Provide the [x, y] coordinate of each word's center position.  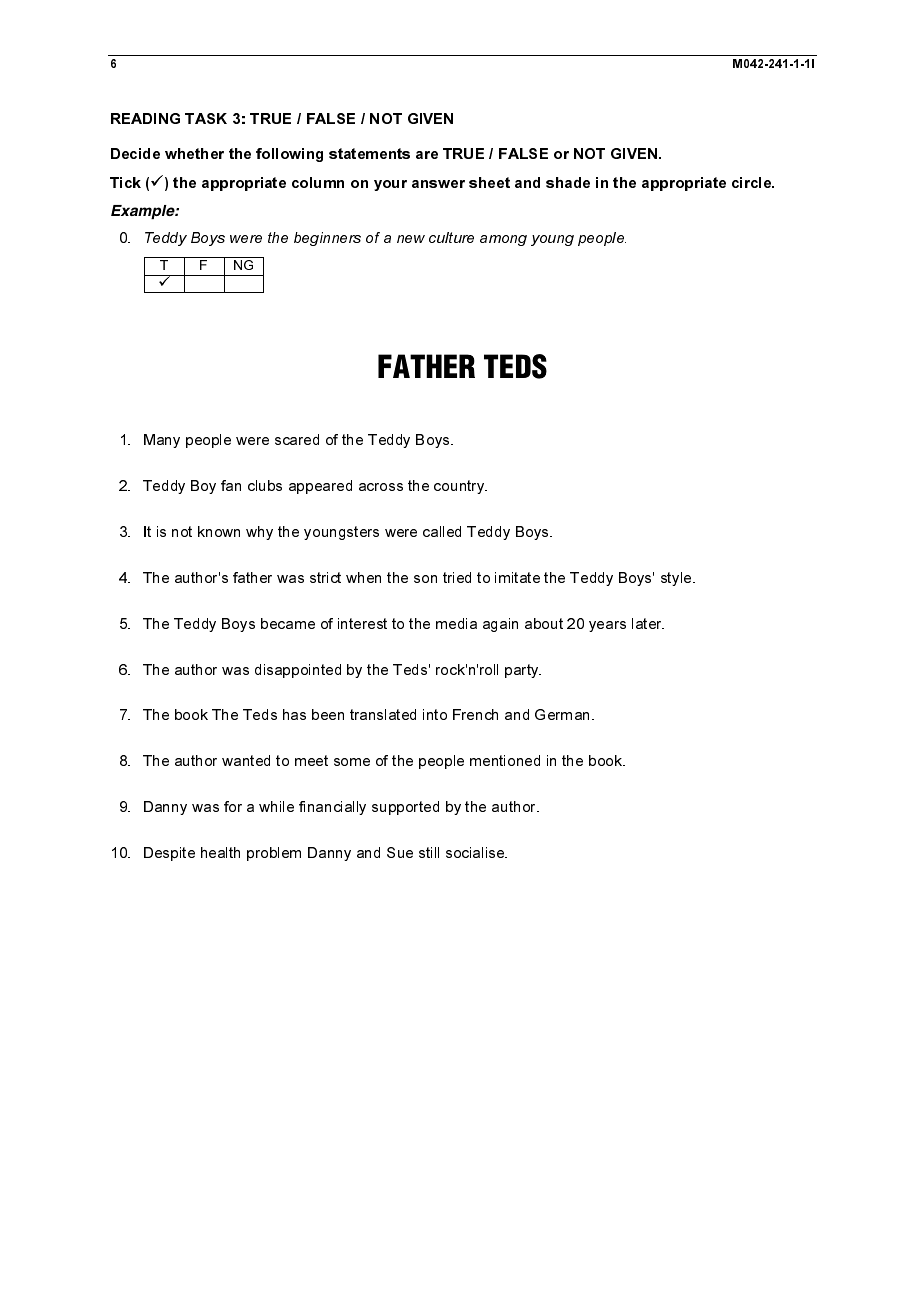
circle [753, 182]
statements [369, 153]
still [429, 852]
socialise [476, 852]
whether [194, 153]
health [220, 852]
